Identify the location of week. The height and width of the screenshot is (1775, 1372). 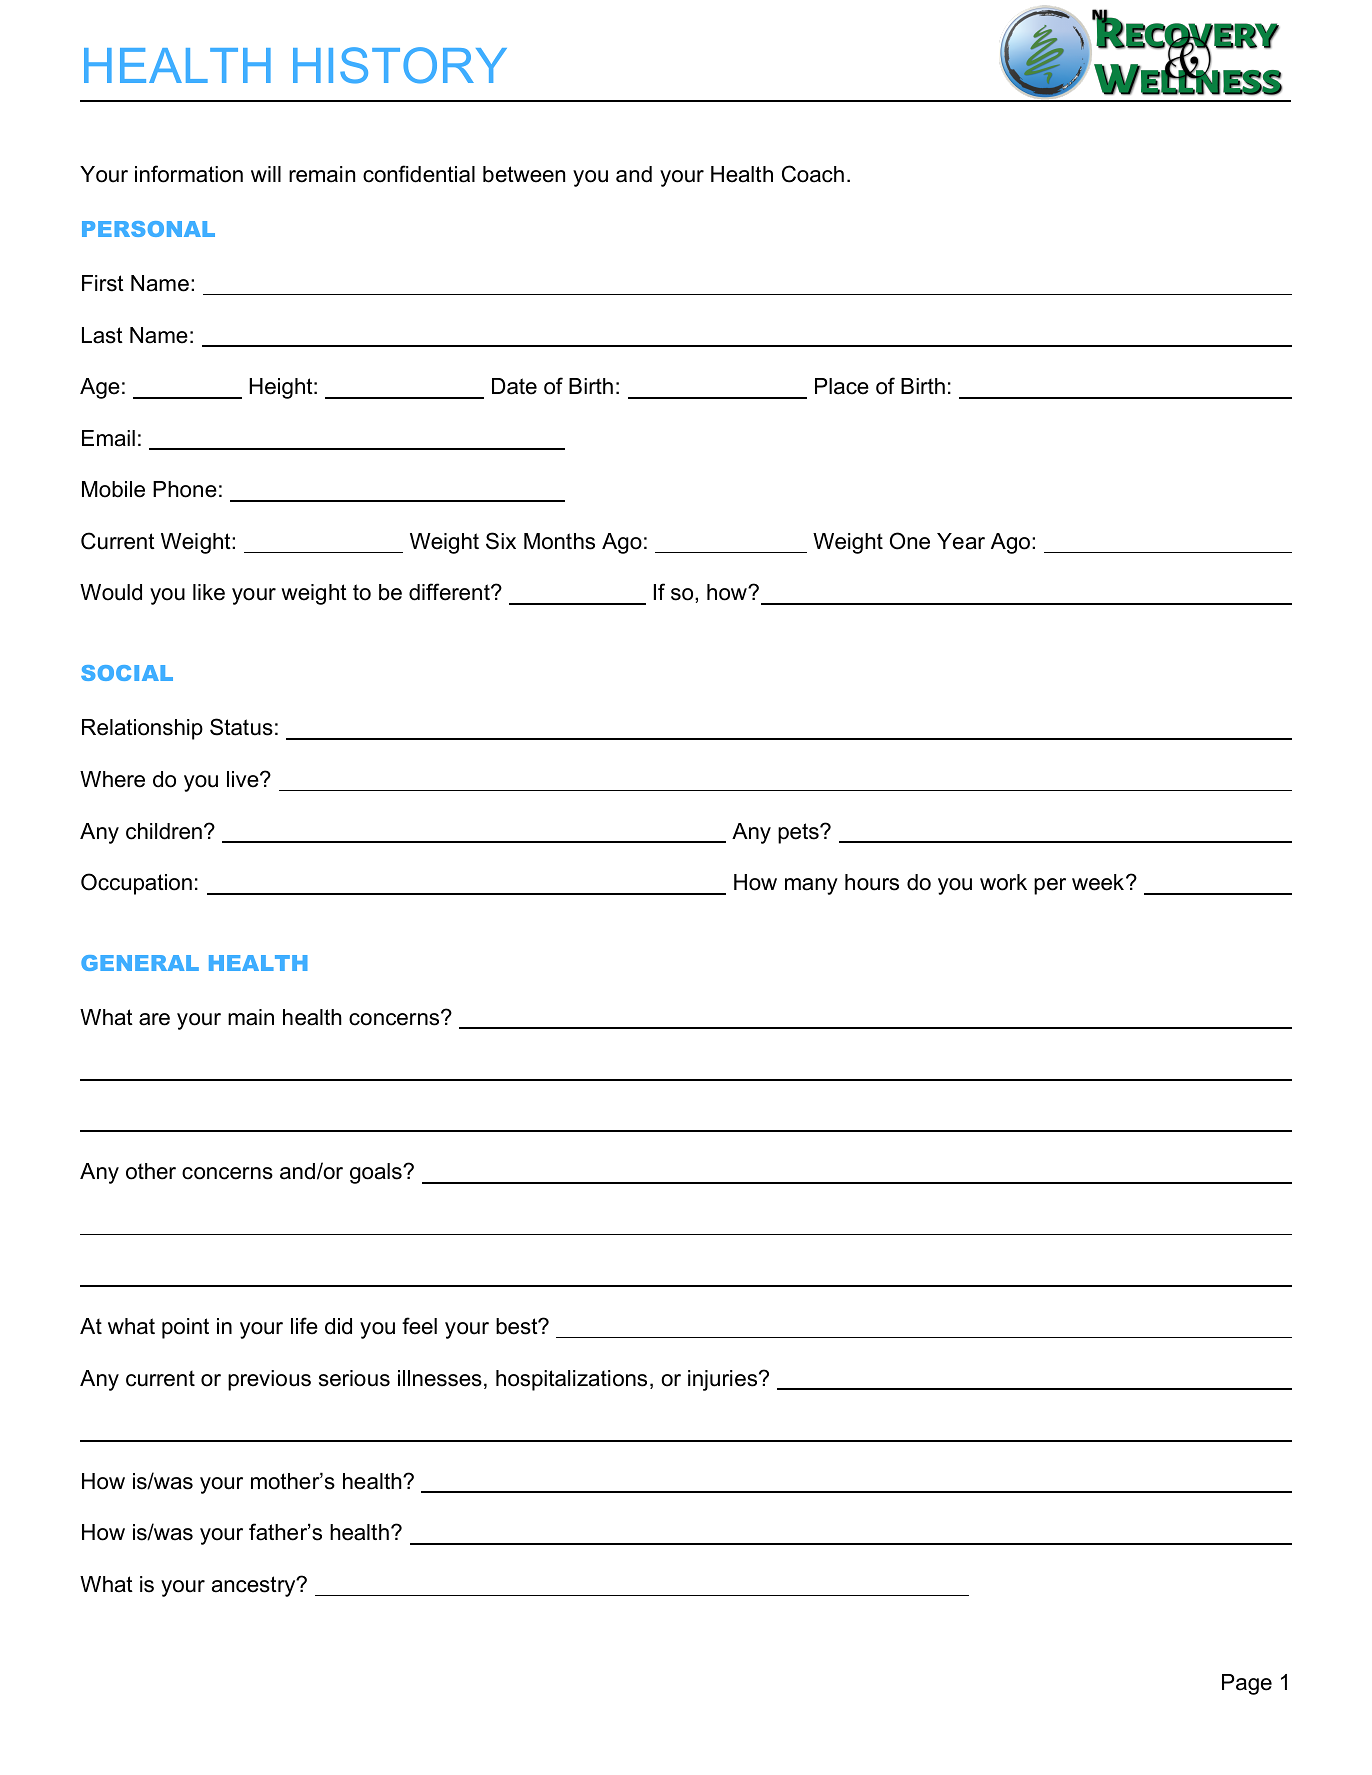
(1099, 882).
